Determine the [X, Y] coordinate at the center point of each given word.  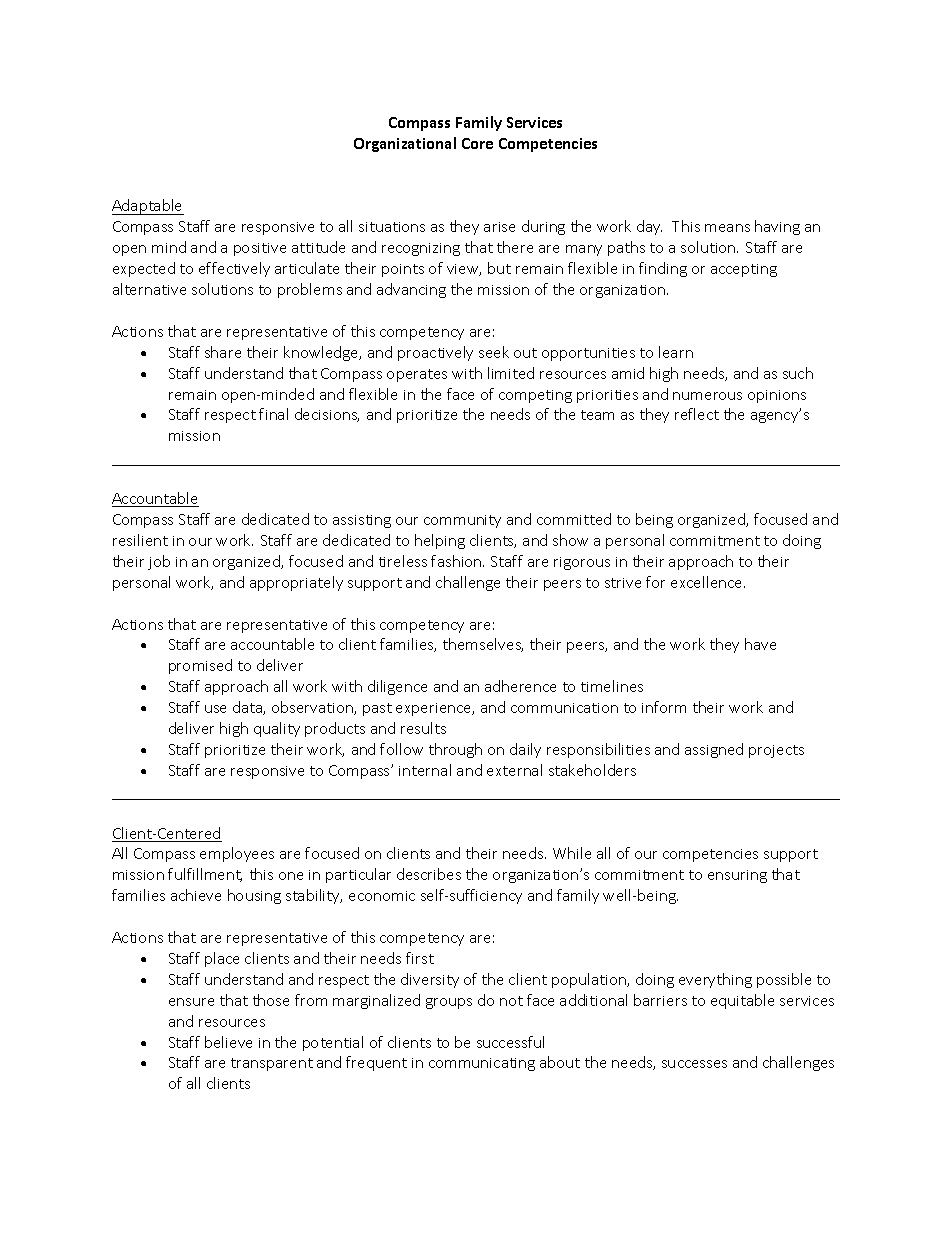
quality [277, 729]
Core [477, 143]
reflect [697, 414]
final [273, 414]
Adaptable [148, 207]
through [455, 750]
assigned [714, 750]
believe [228, 1042]
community [462, 521]
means [727, 228]
